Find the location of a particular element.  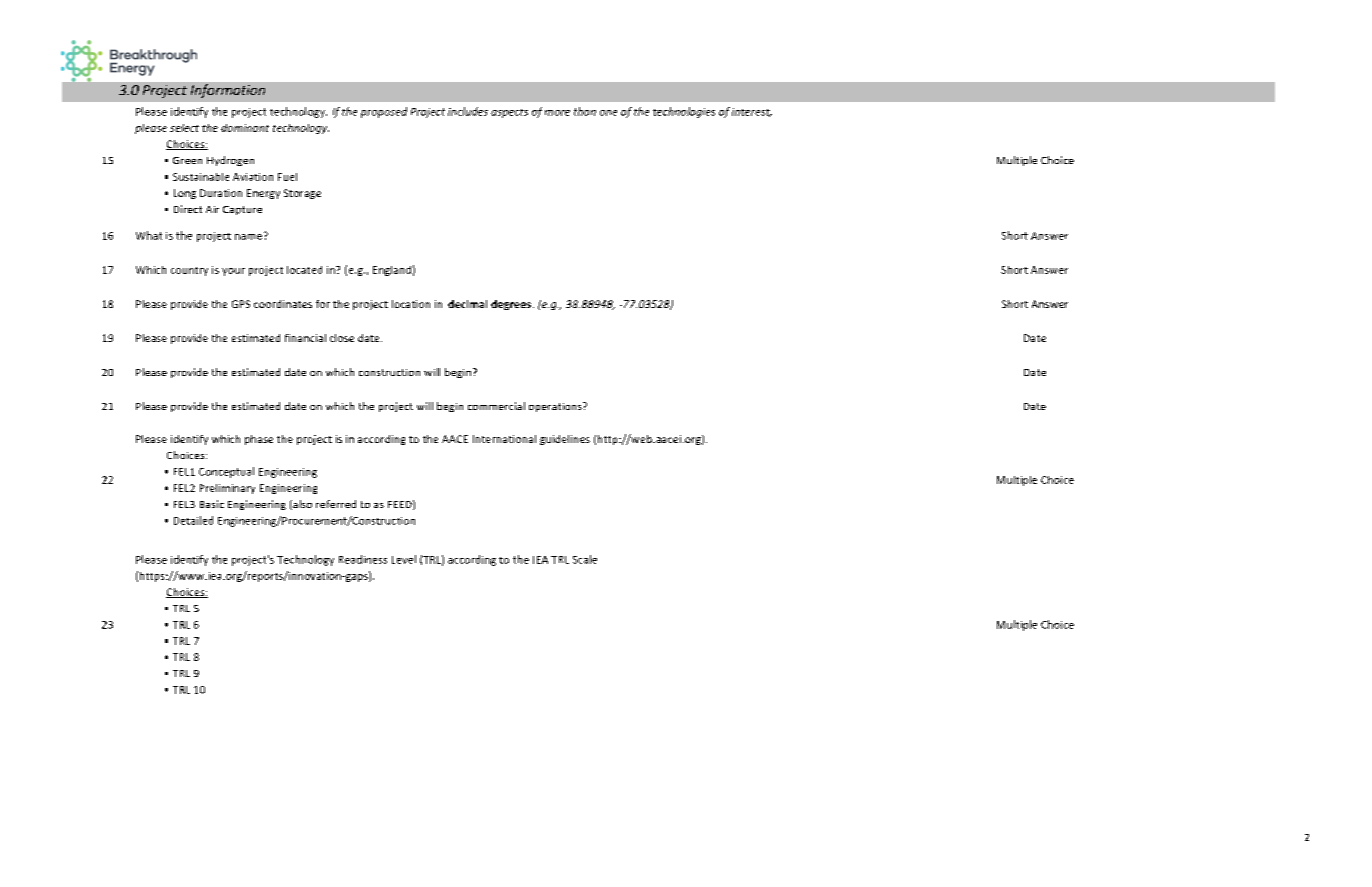

degrees is located at coordinates (512, 305).
